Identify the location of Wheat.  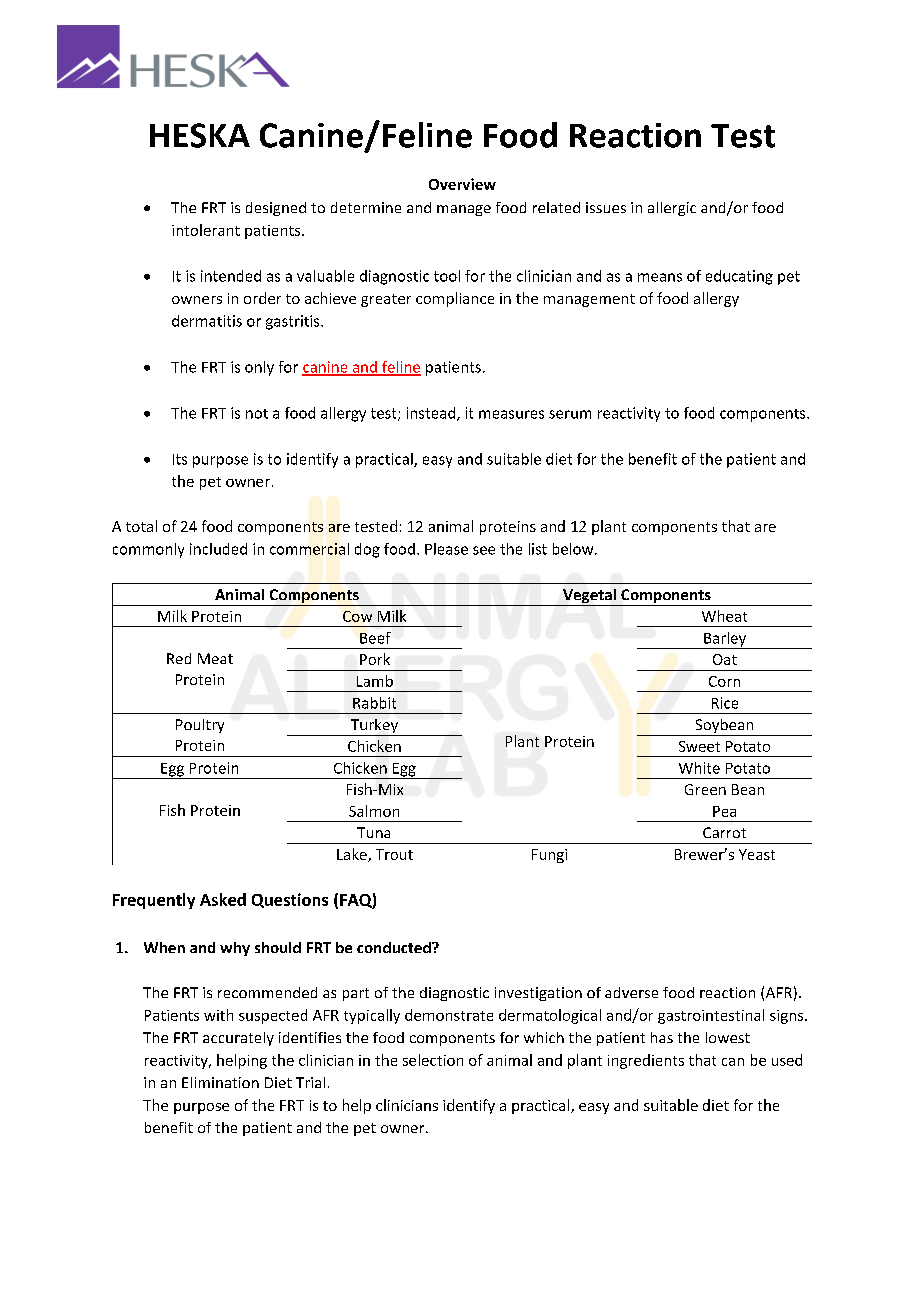
(724, 616).
